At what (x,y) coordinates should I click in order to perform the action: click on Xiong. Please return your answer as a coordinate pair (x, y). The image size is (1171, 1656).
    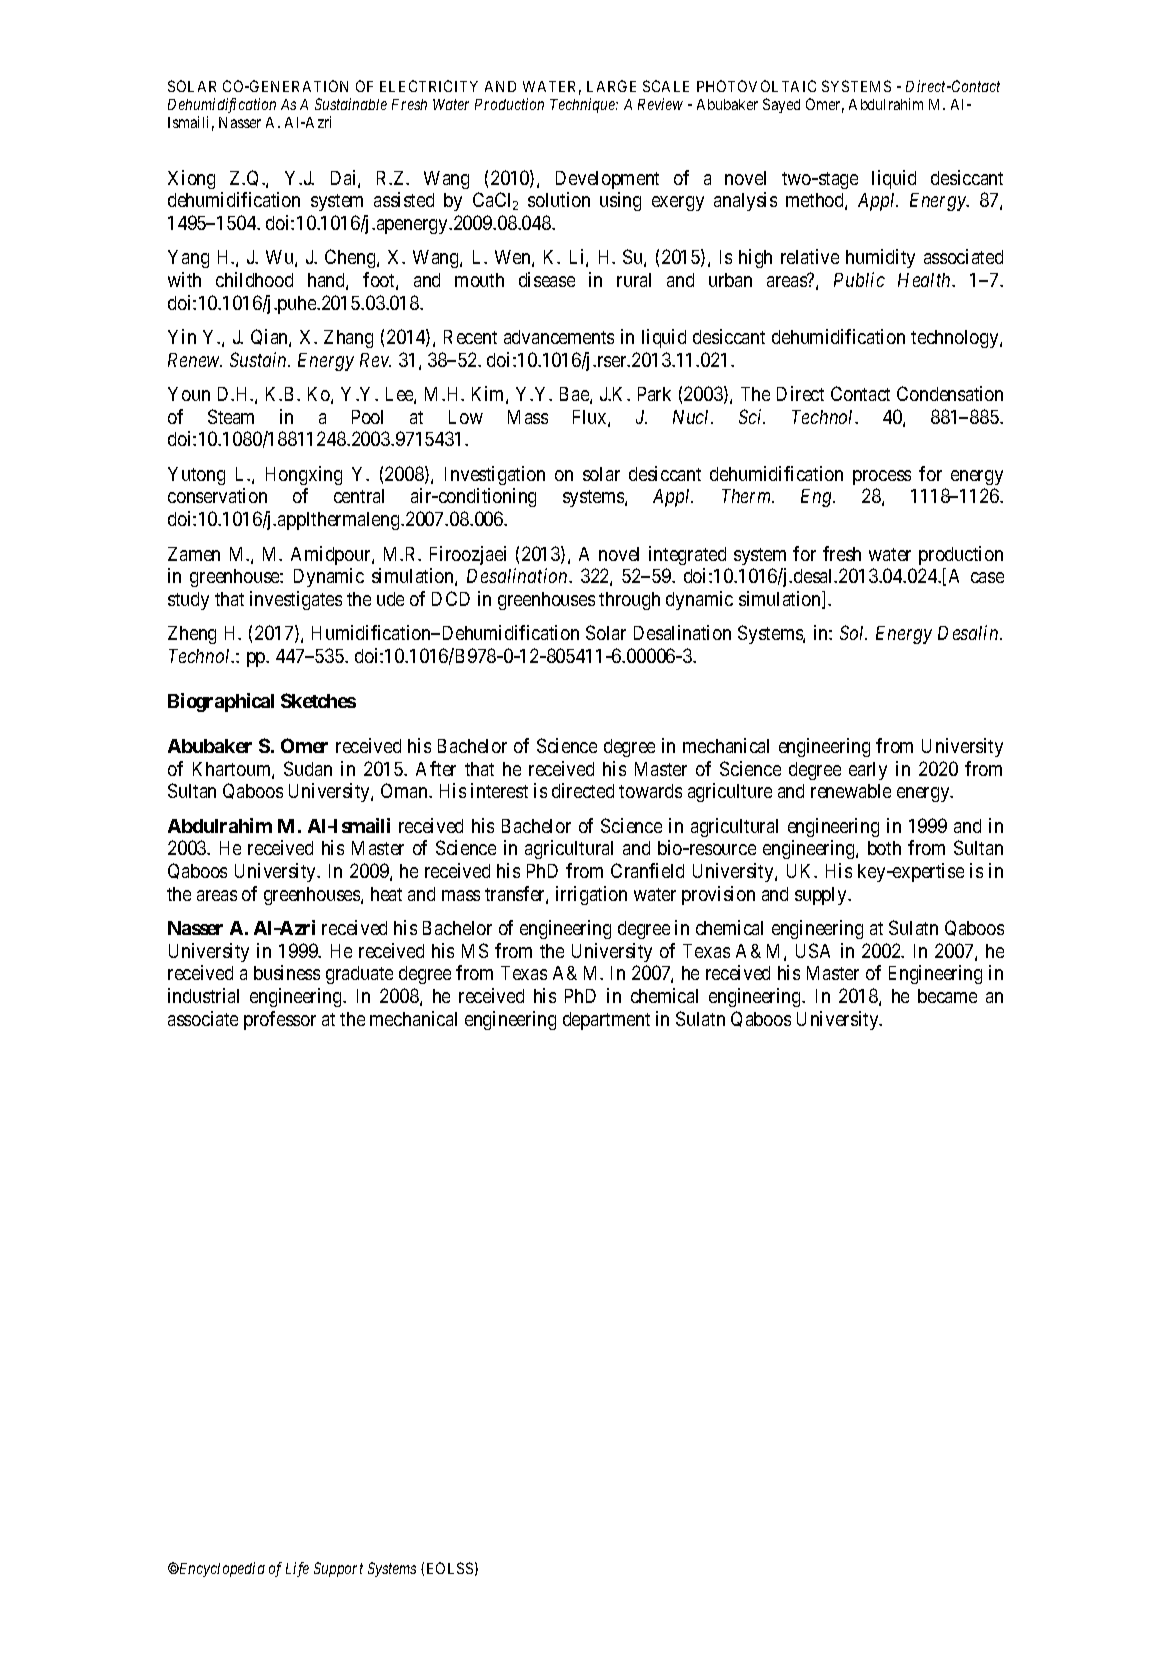
    Looking at the image, I should click on (191, 179).
